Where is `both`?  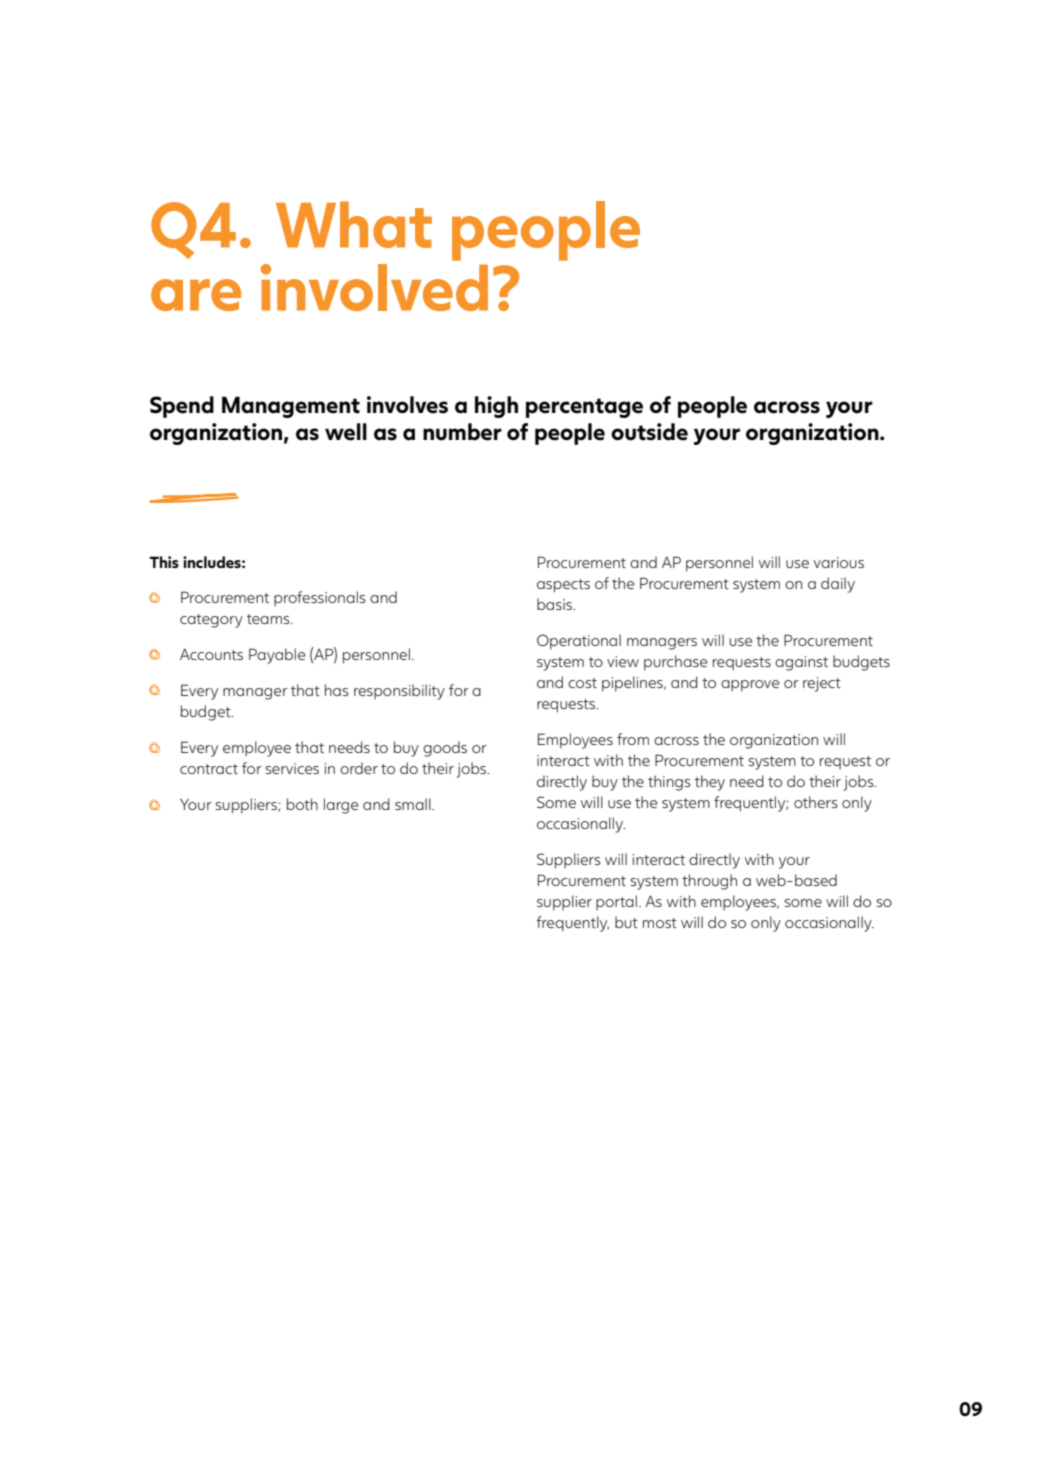 both is located at coordinates (302, 804).
